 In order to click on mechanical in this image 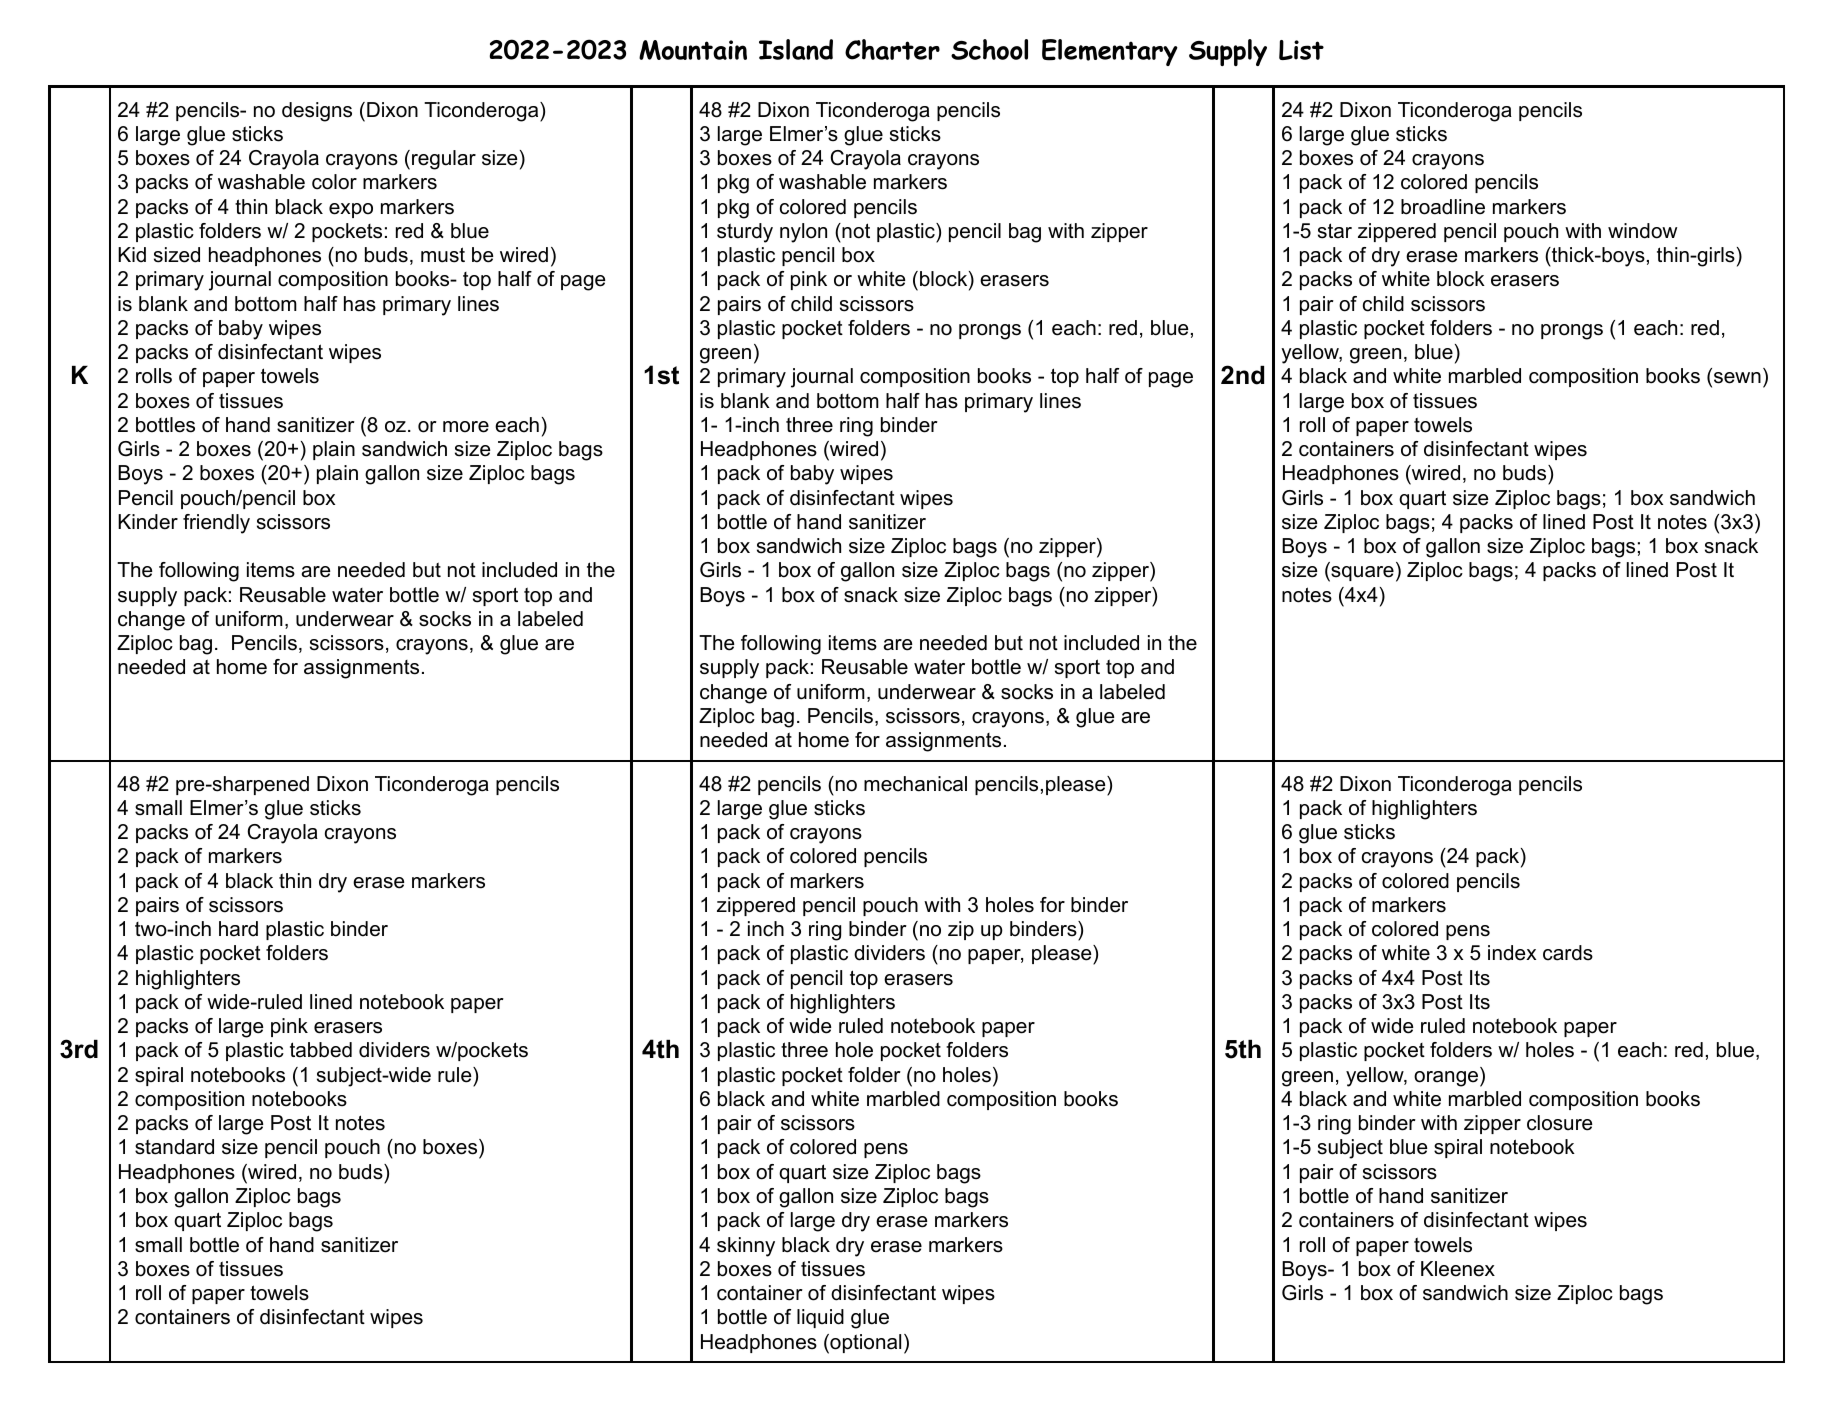, I will do `click(915, 784)`.
